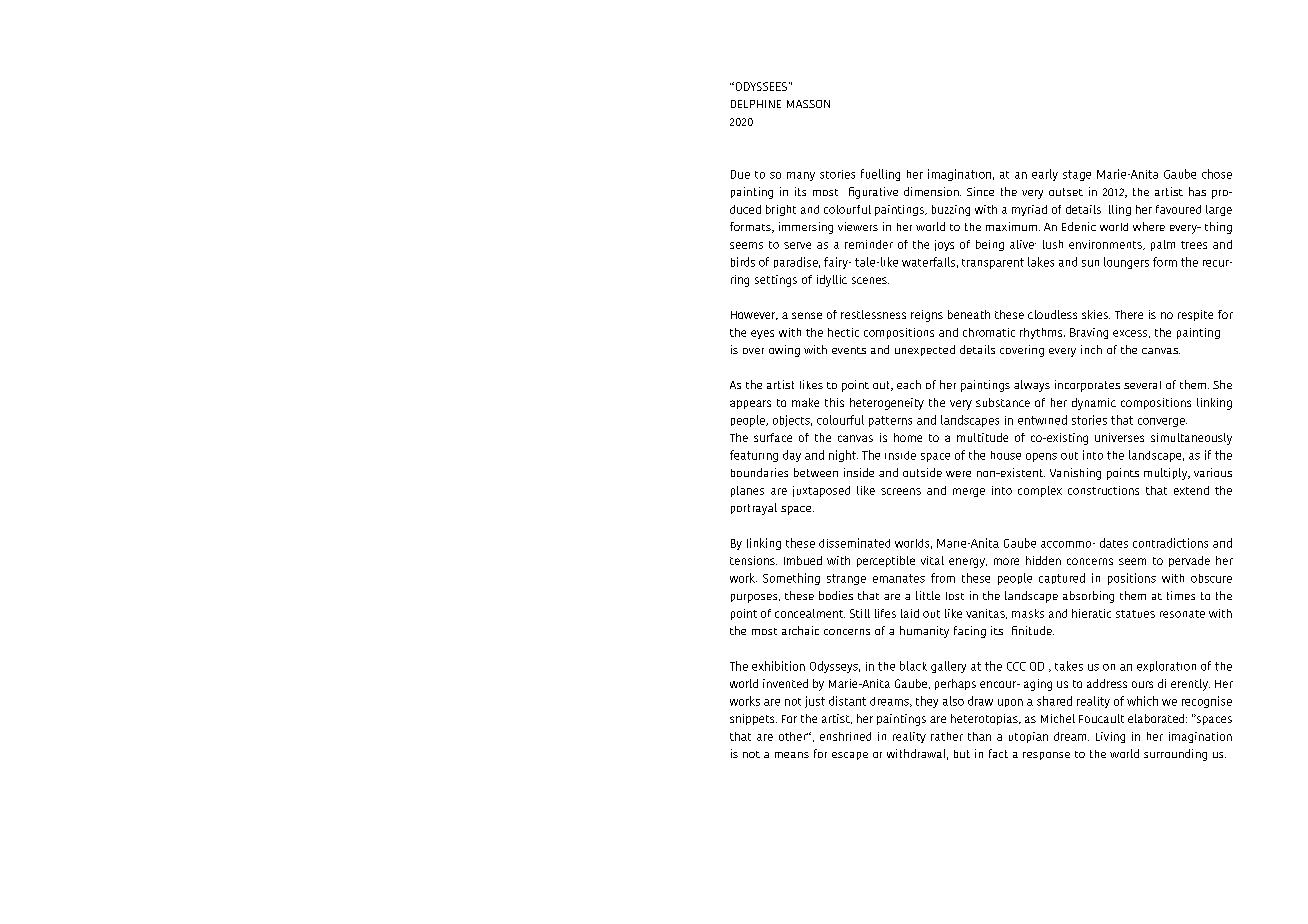  What do you see at coordinates (756, 104) in the document?
I see `DELPHINE` at bounding box center [756, 104].
